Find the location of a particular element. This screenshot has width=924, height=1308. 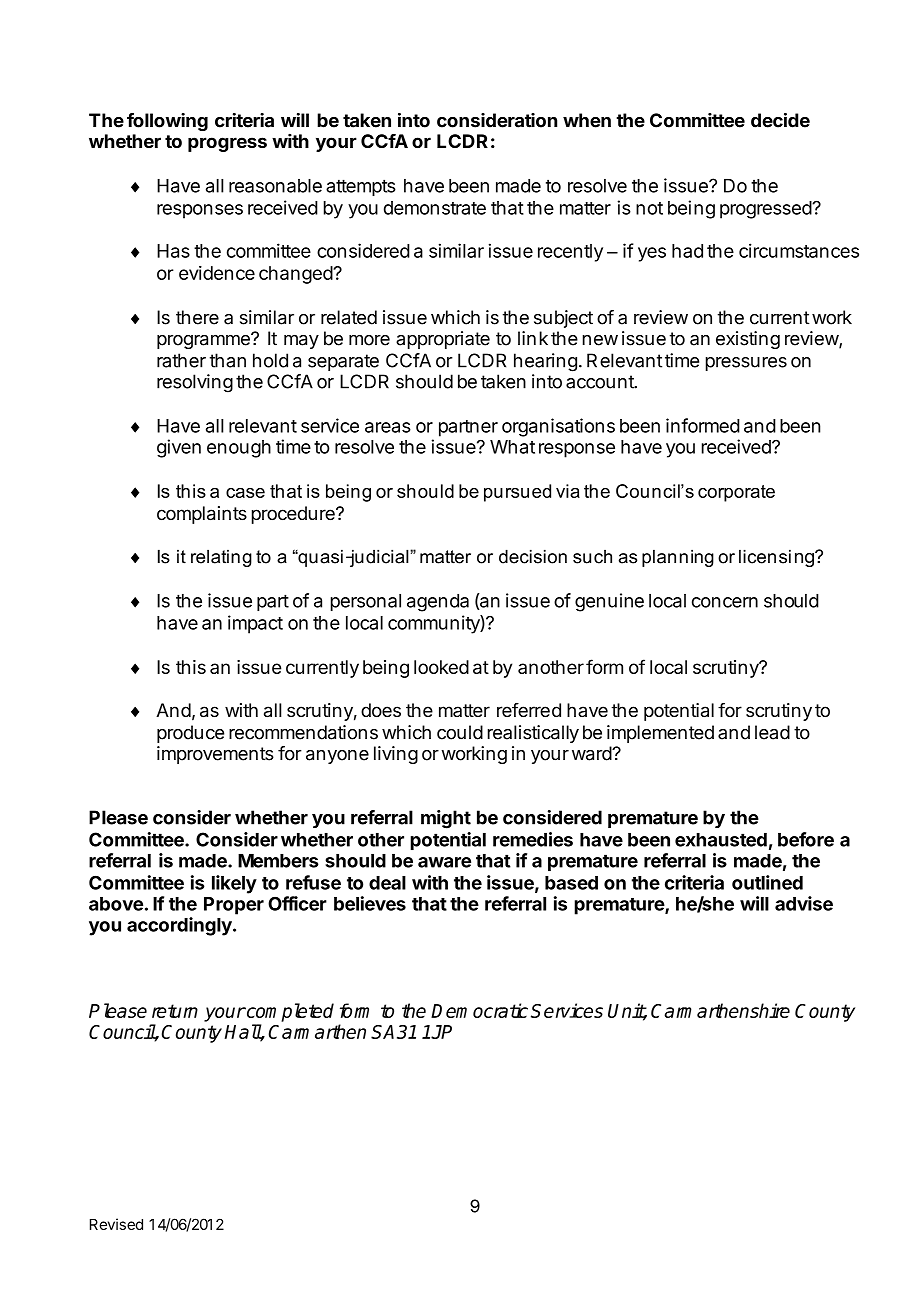

decide is located at coordinates (780, 120).
